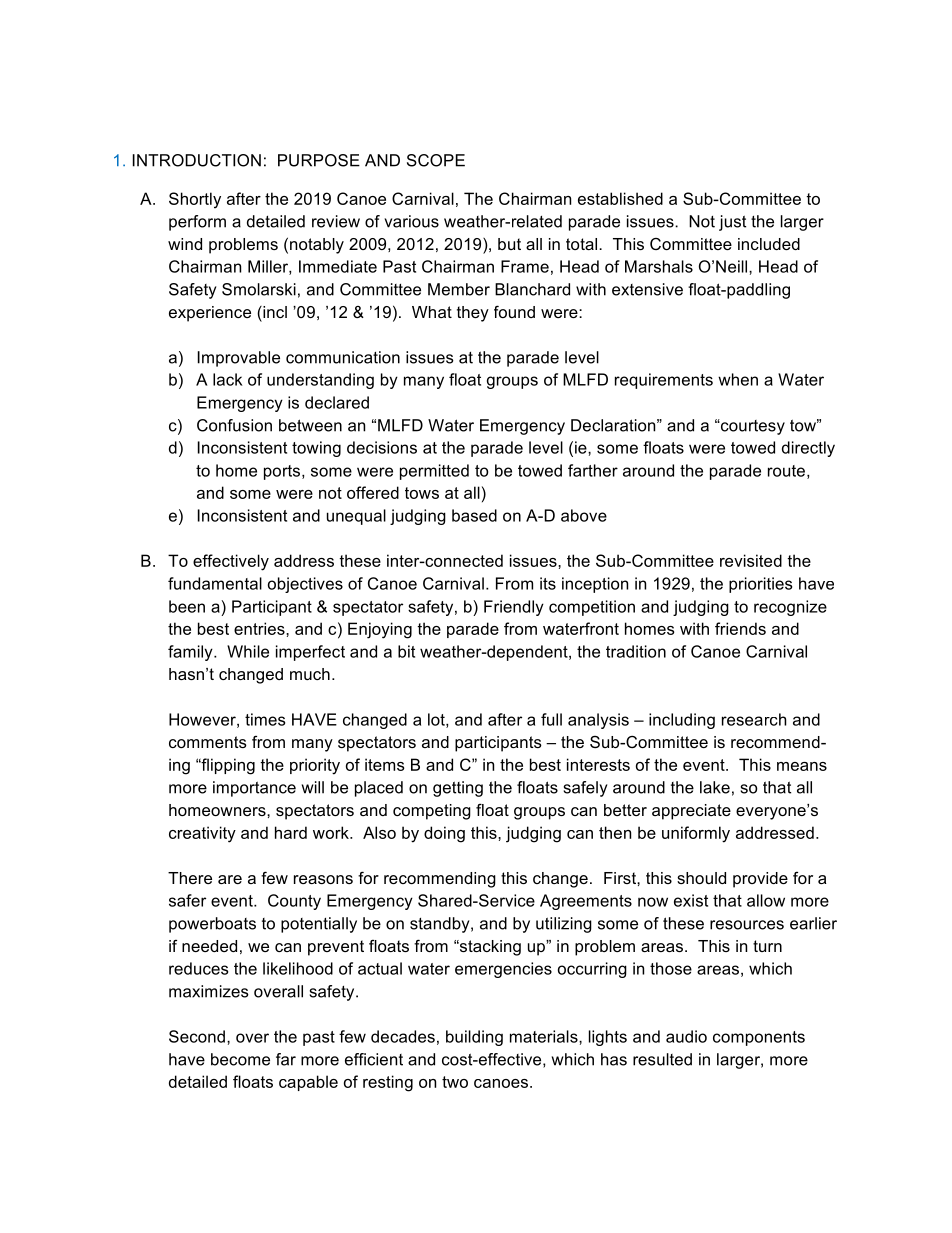 This screenshot has height=1233, width=952. What do you see at coordinates (786, 471) in the screenshot?
I see `route` at bounding box center [786, 471].
